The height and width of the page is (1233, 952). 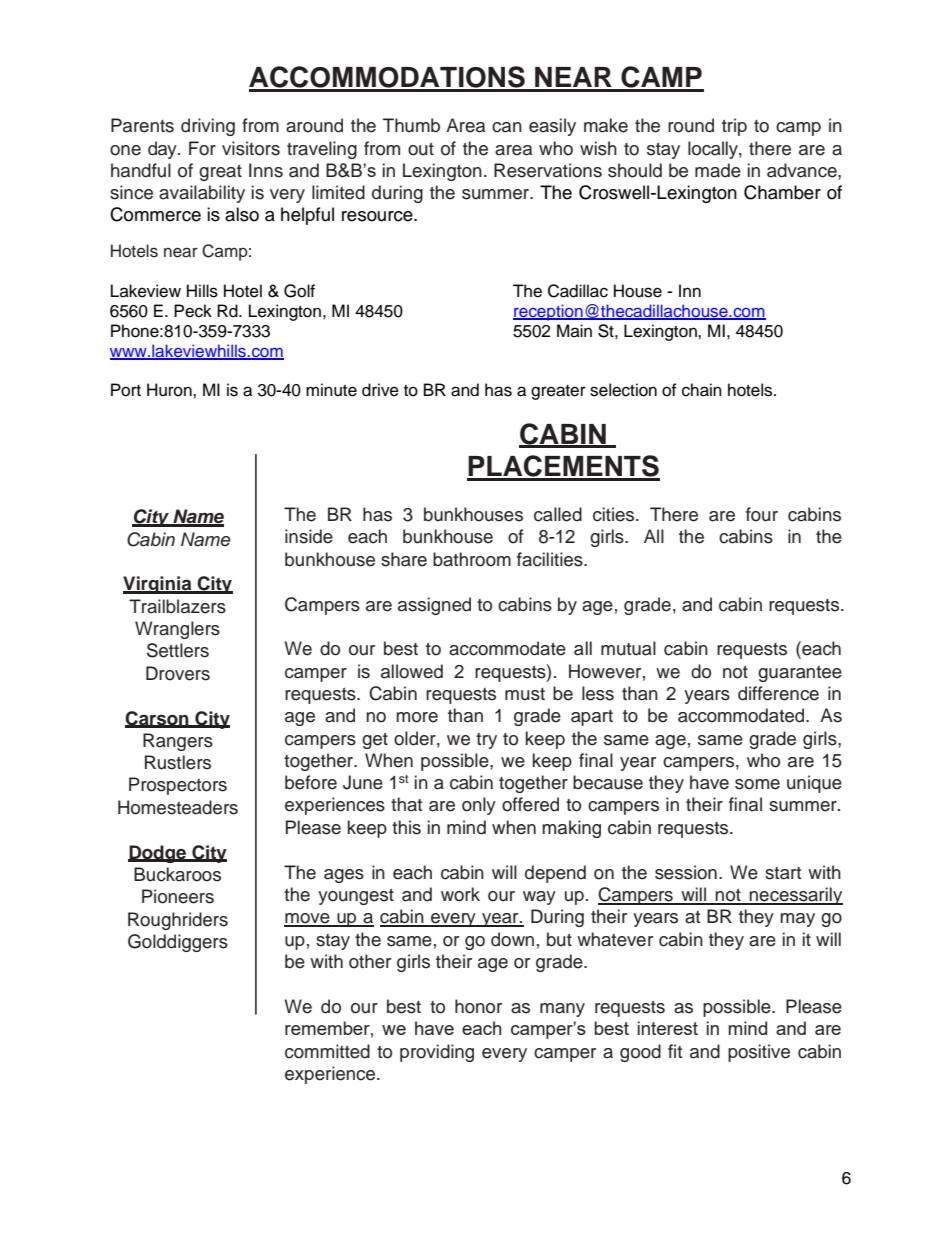 What do you see at coordinates (421, 149) in the page?
I see `out` at bounding box center [421, 149].
